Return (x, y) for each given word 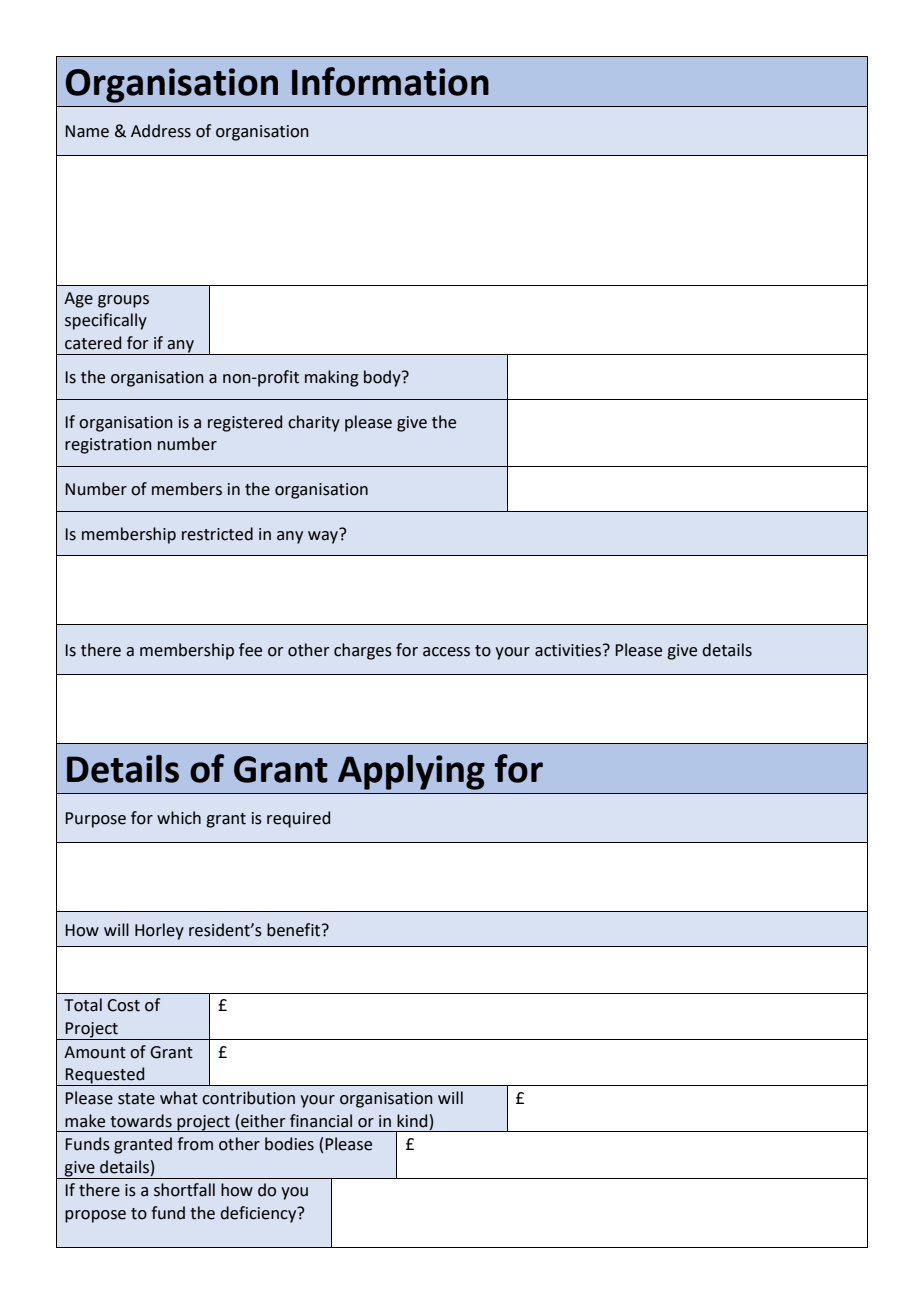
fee (250, 650)
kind (412, 1121)
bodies (289, 1144)
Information (390, 81)
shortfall (184, 1190)
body (383, 378)
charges (363, 651)
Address (161, 131)
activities (569, 650)
